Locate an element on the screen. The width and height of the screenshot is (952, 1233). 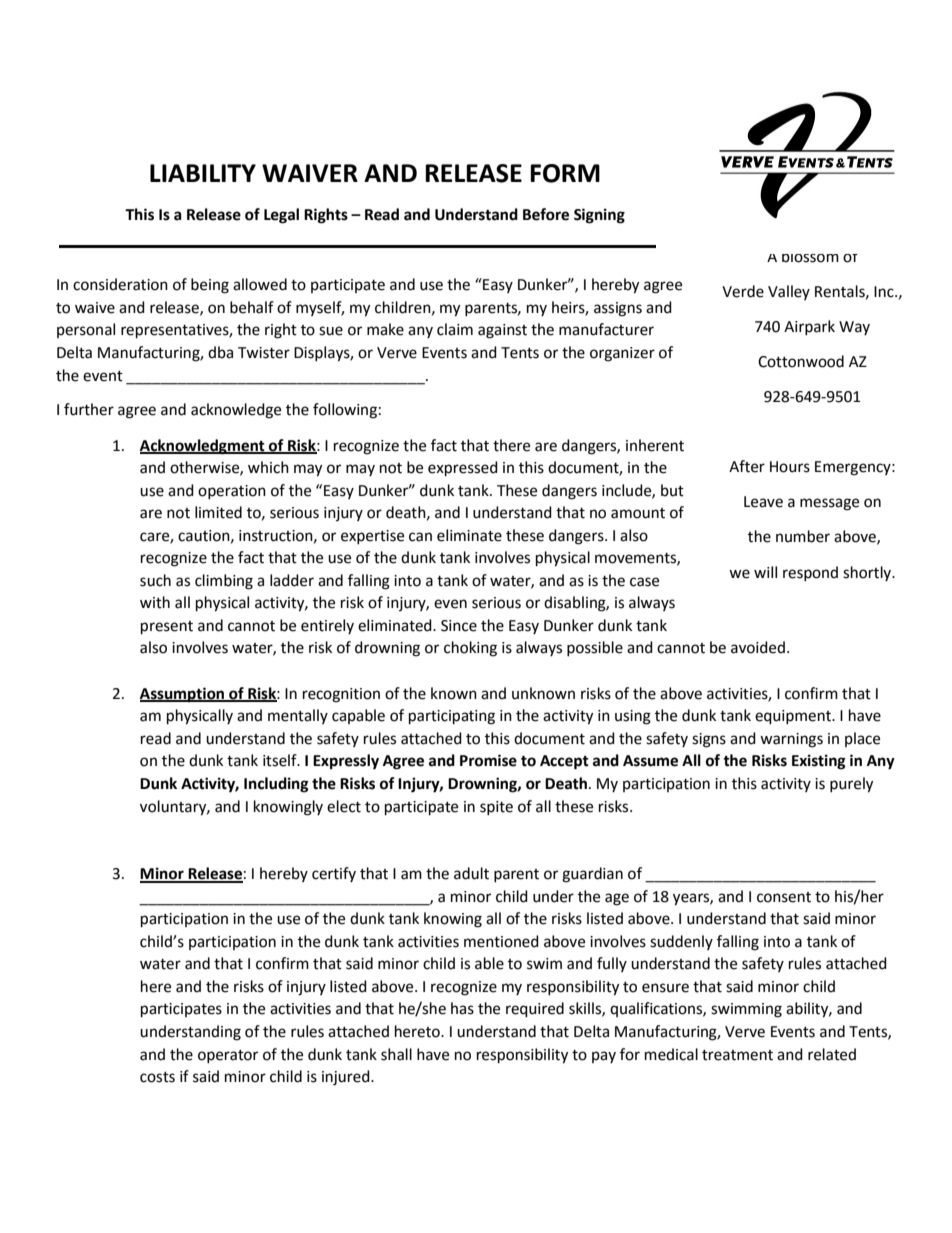
Leave is located at coordinates (763, 502).
